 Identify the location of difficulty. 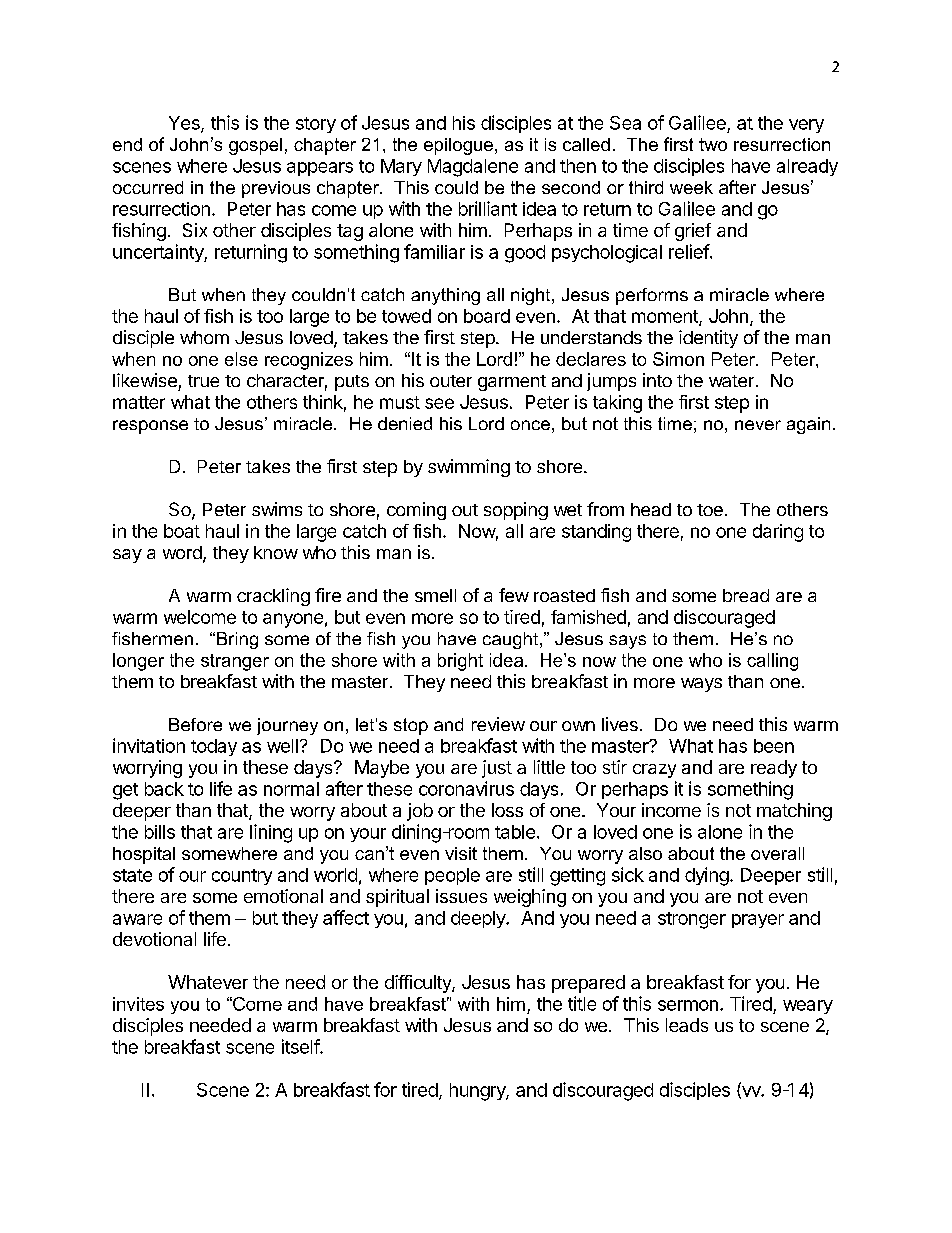
(419, 984).
